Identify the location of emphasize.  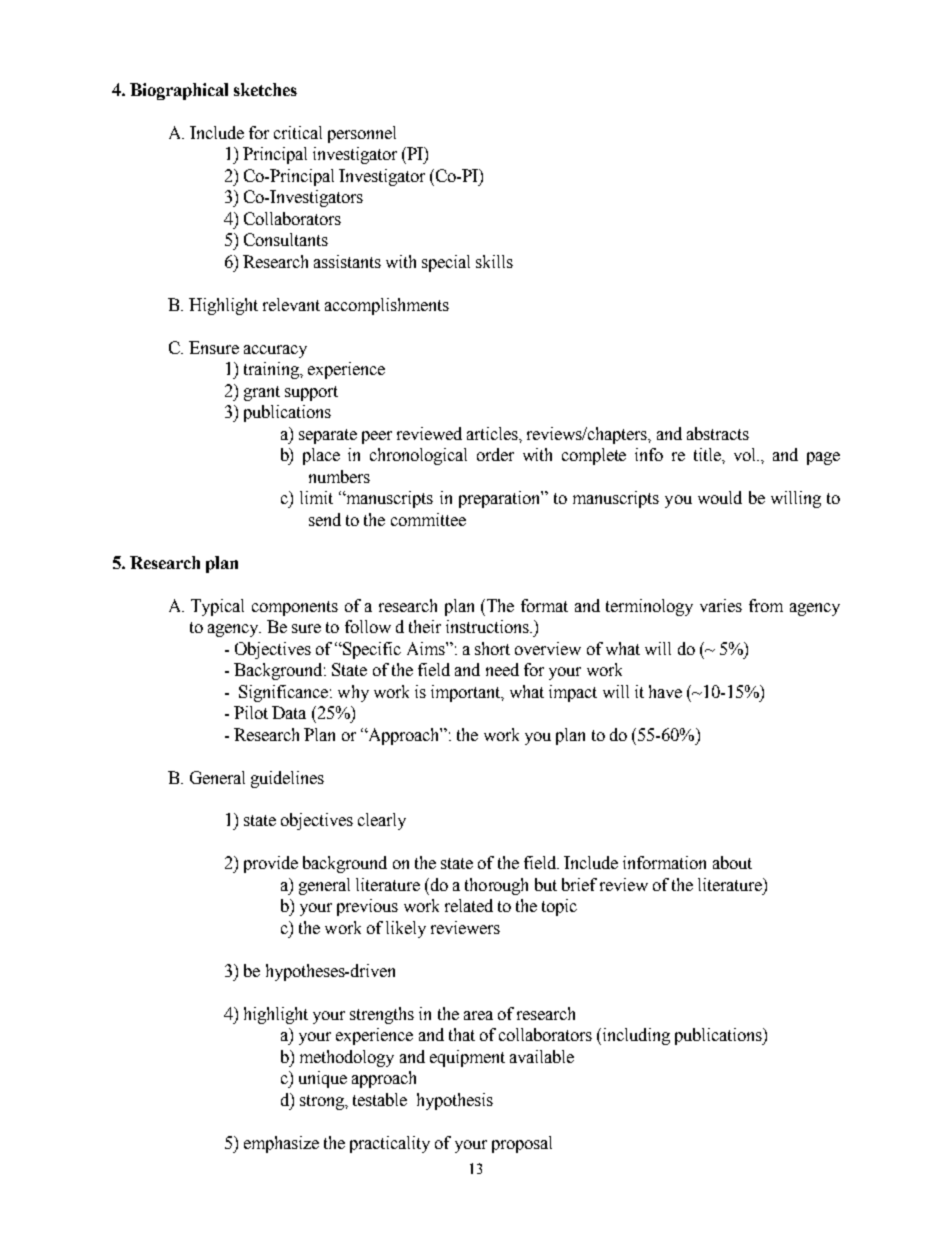
(281, 1144).
